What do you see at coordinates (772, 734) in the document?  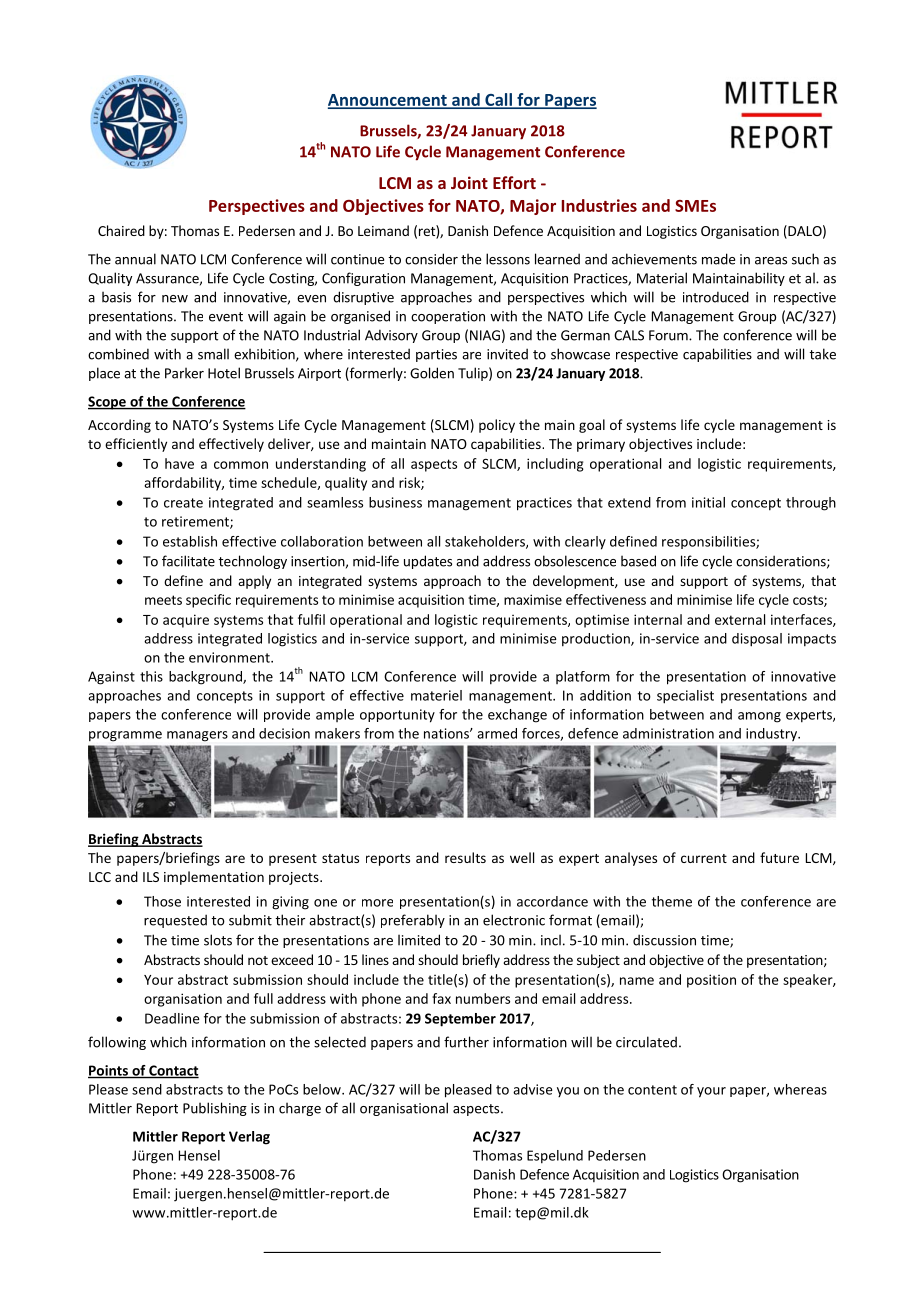 I see `industry` at bounding box center [772, 734].
